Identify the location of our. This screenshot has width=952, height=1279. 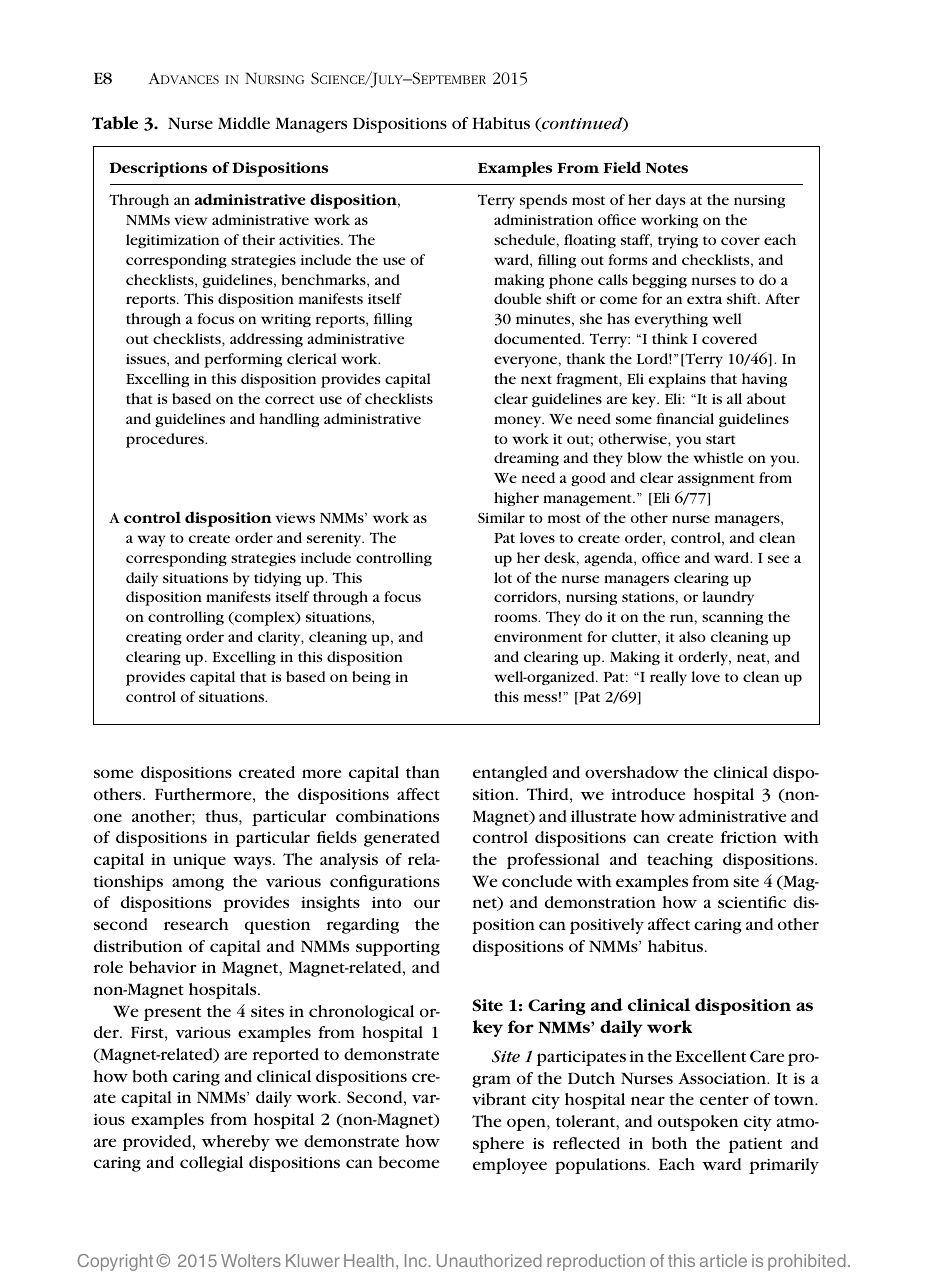
(427, 903).
